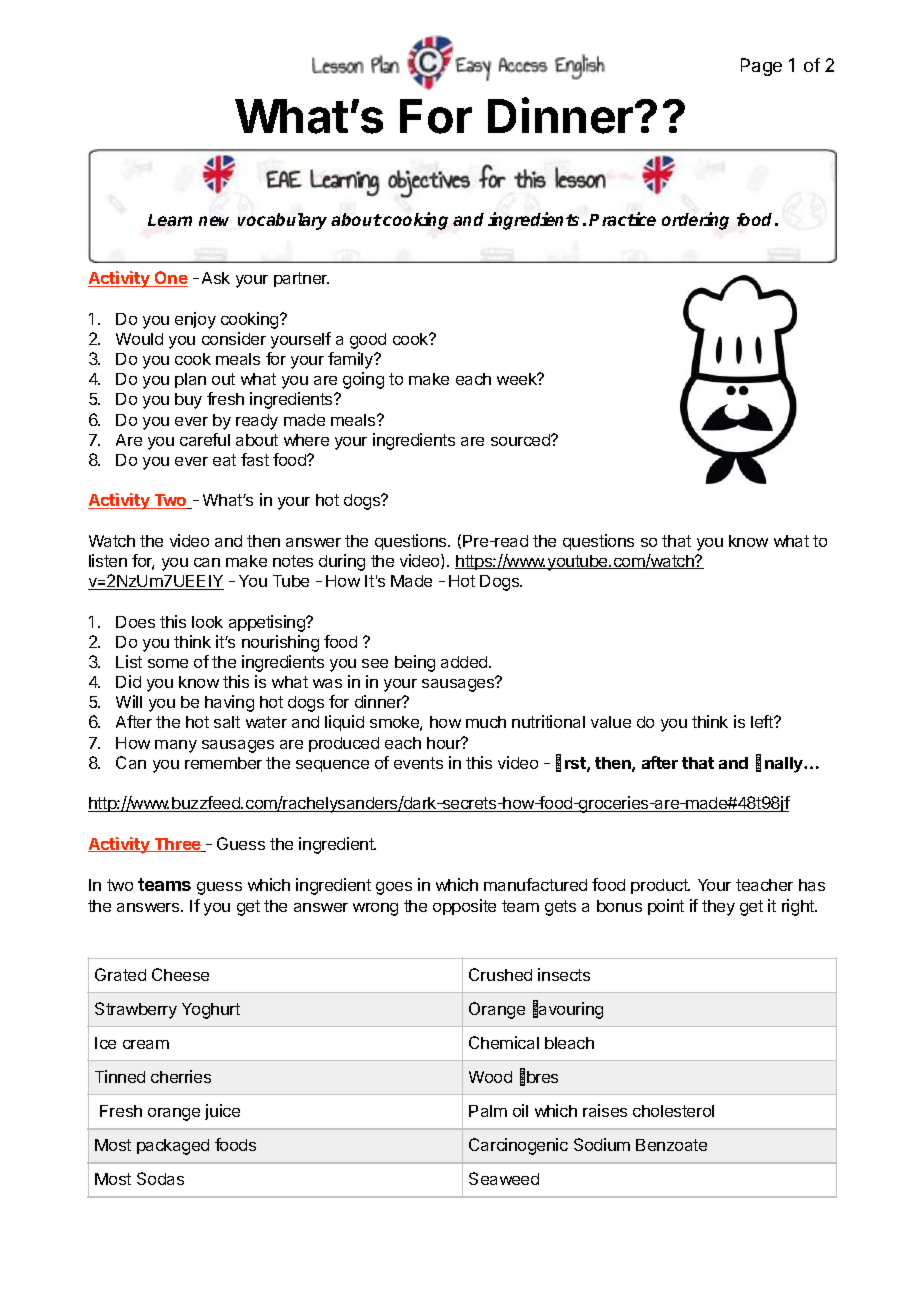 The width and height of the screenshot is (924, 1308). What do you see at coordinates (622, 219) in the screenshot?
I see `Practice` at bounding box center [622, 219].
